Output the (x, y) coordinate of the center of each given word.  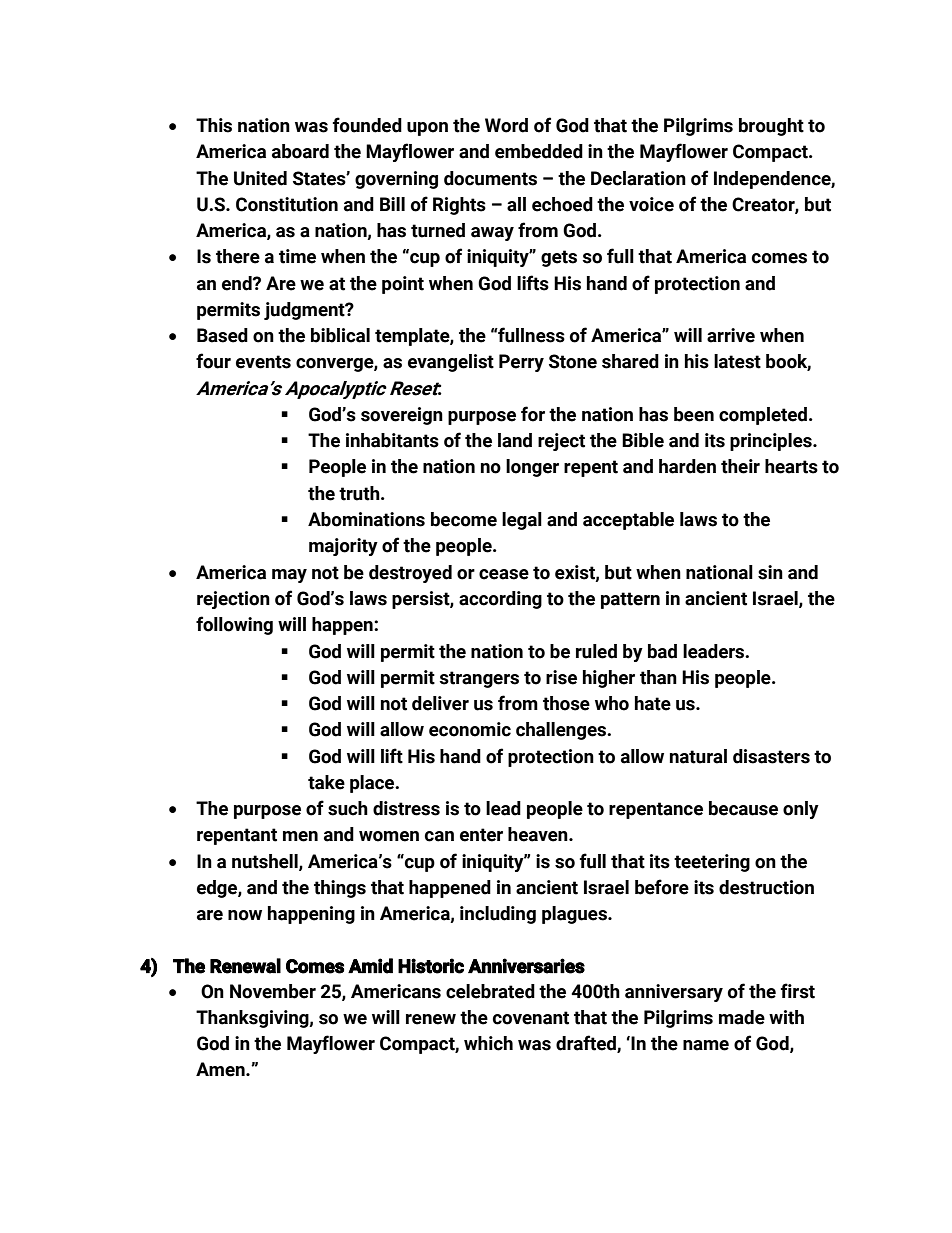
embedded (539, 151)
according (500, 600)
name (706, 1045)
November (273, 991)
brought (771, 127)
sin (770, 572)
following (234, 625)
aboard (300, 151)
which (488, 1043)
